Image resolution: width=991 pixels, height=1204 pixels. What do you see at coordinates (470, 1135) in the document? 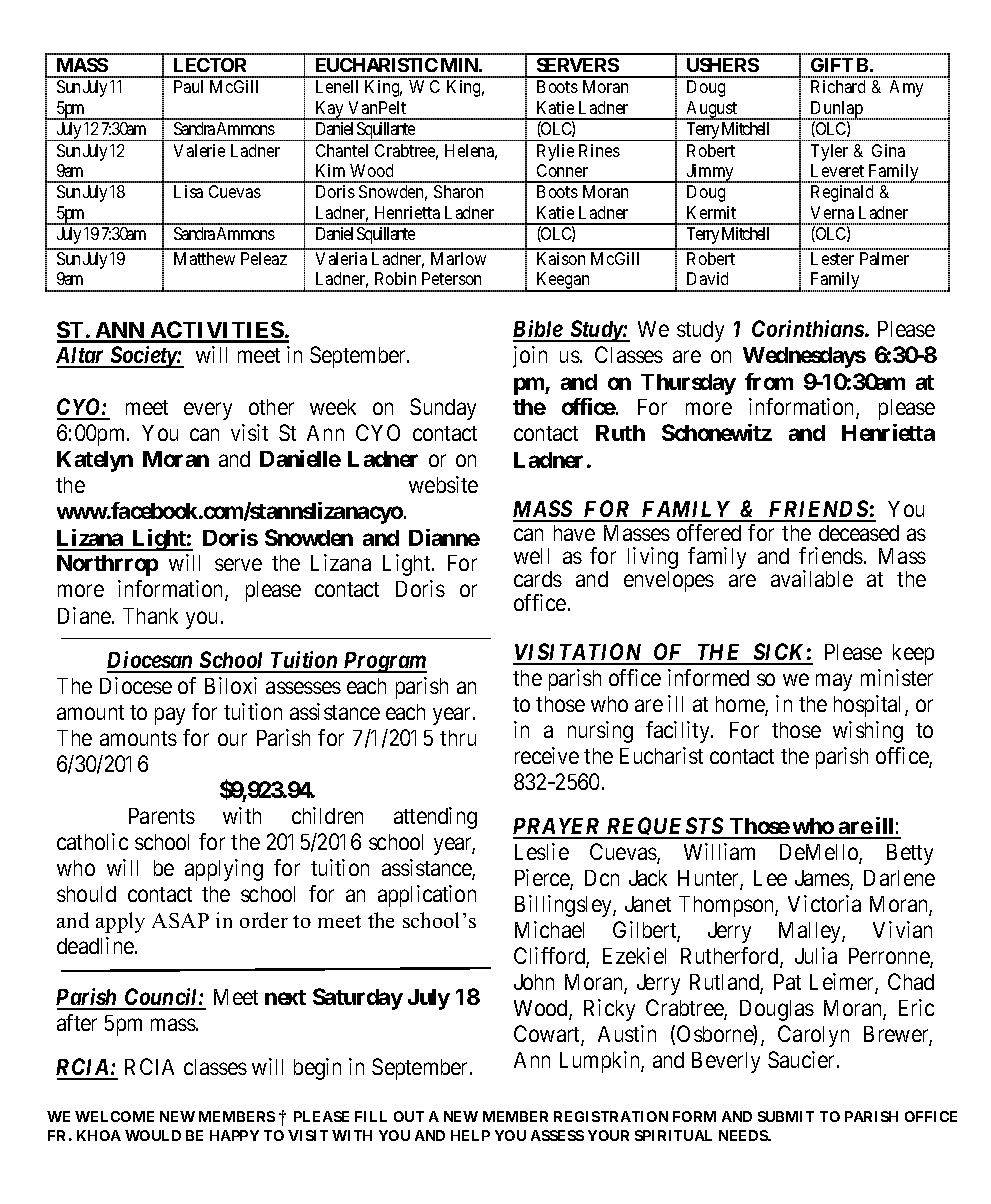
I see `HELP` at bounding box center [470, 1135].
